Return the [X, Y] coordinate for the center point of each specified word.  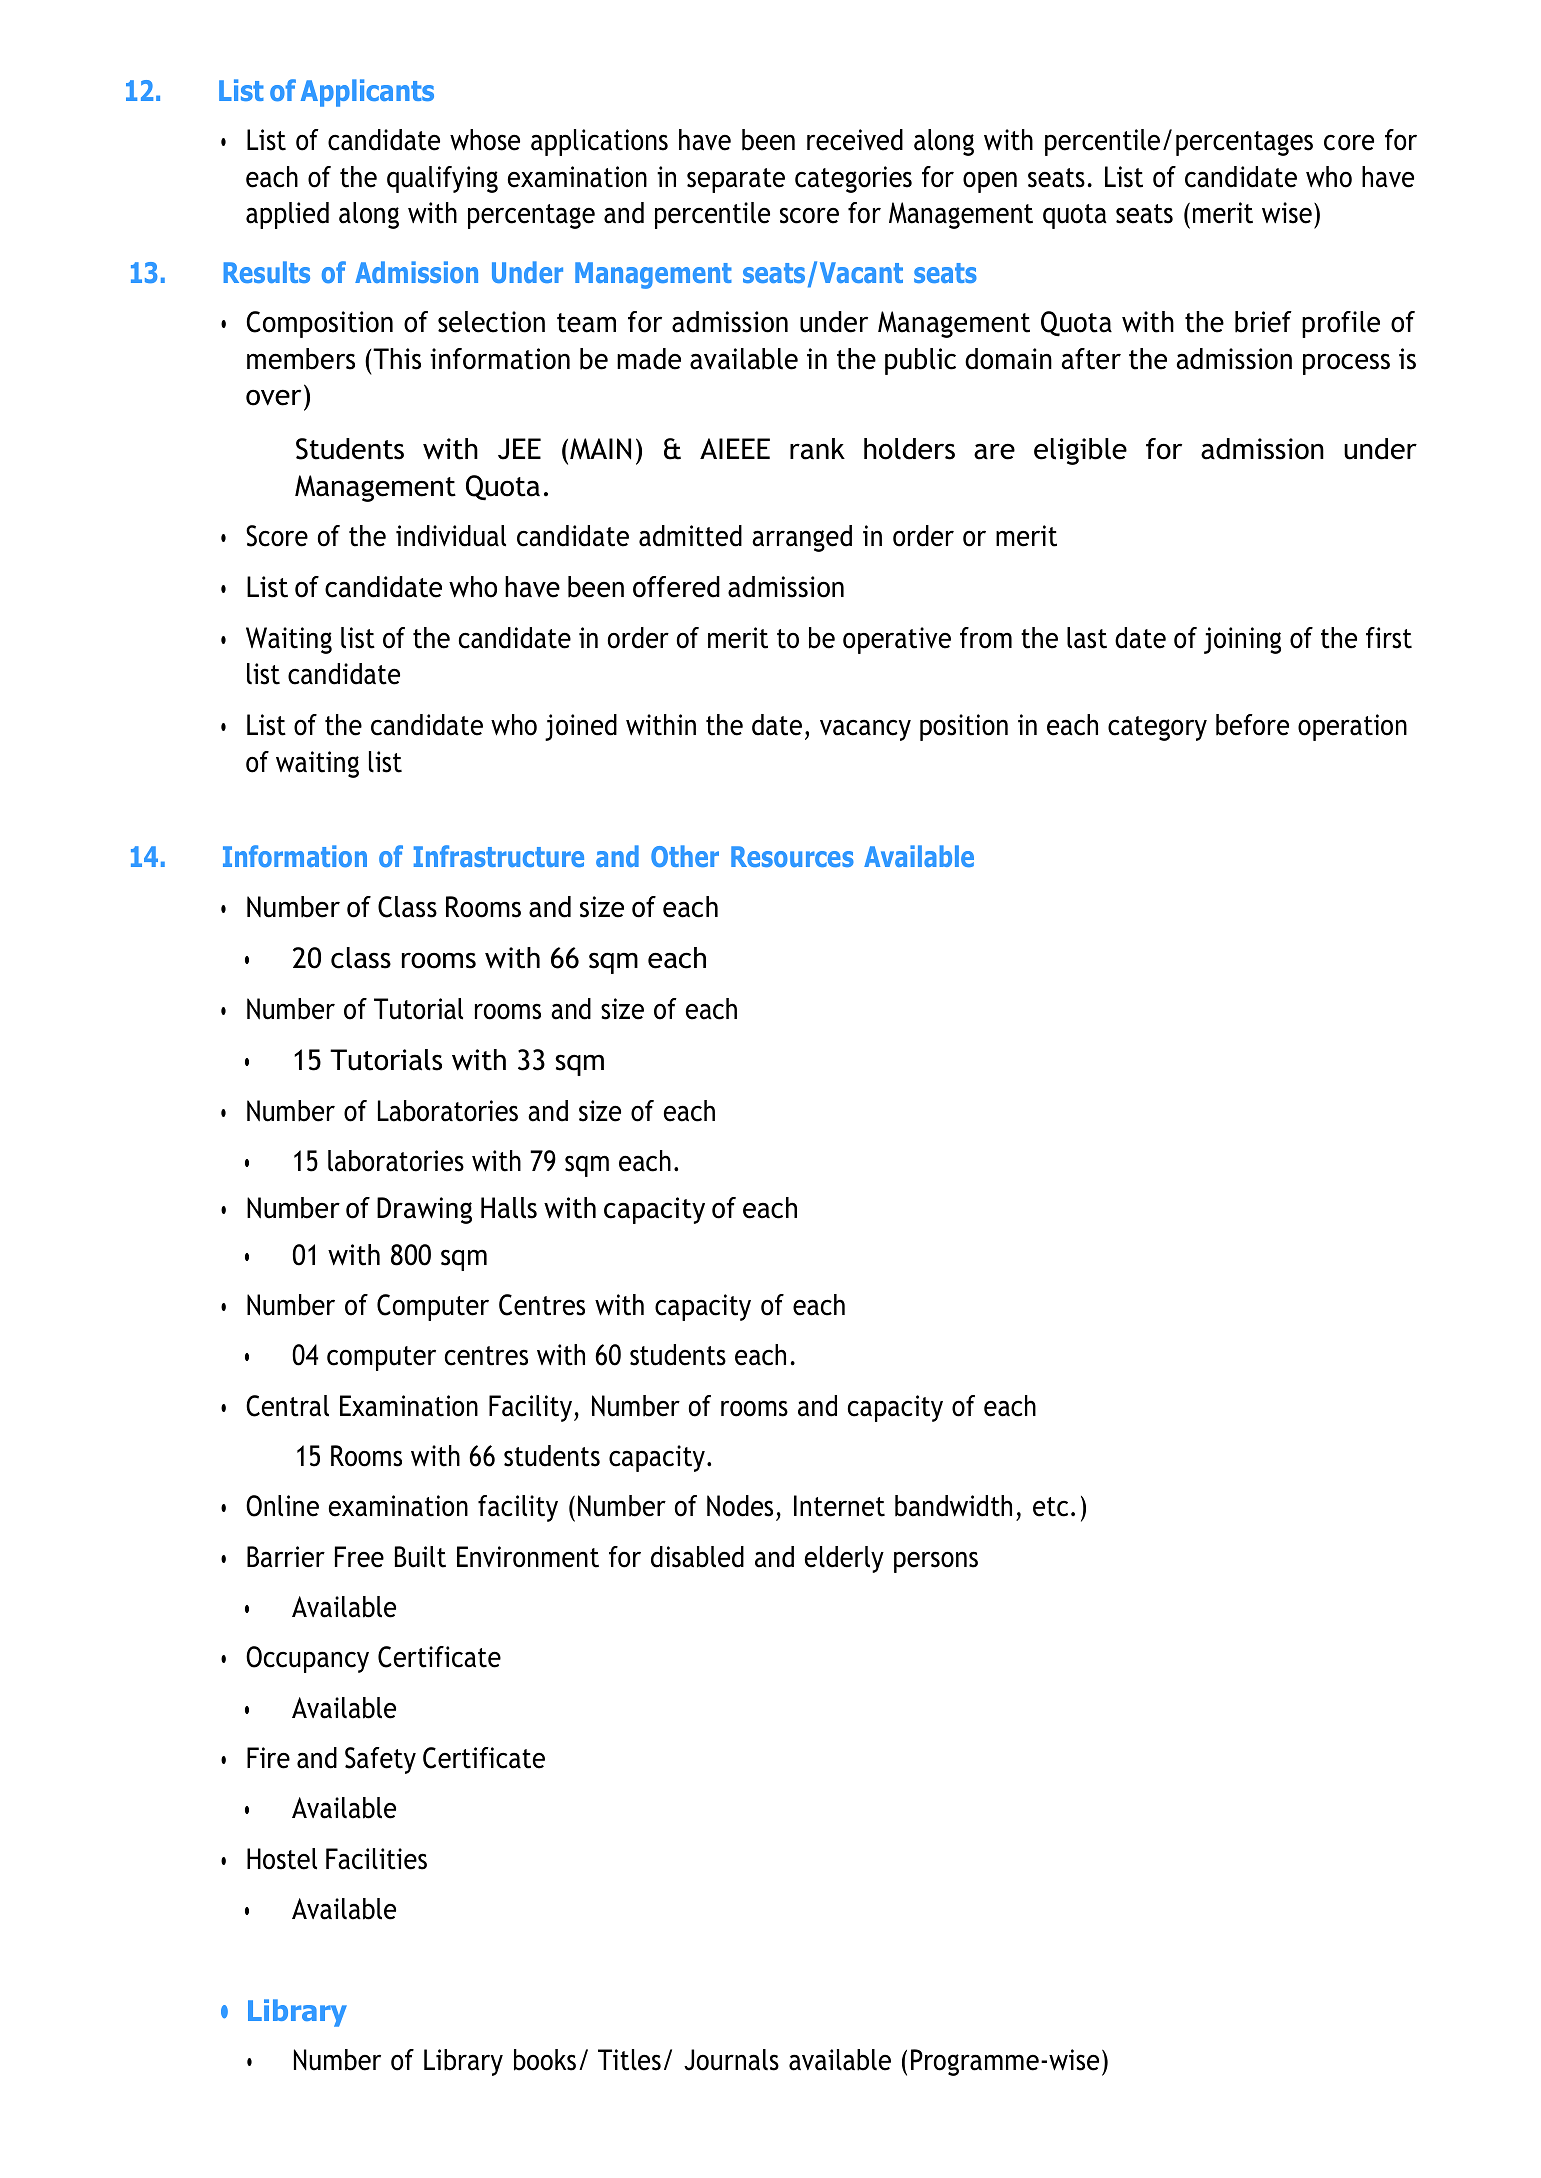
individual [451, 536]
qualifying [442, 179]
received [855, 140]
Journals [731, 2060]
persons [936, 1562]
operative [897, 640]
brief [1263, 322]
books [545, 2060]
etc [1050, 1507]
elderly [844, 1559]
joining [1242, 640]
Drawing [424, 1210]
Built [420, 1557]
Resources [792, 856]
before [1252, 725]
